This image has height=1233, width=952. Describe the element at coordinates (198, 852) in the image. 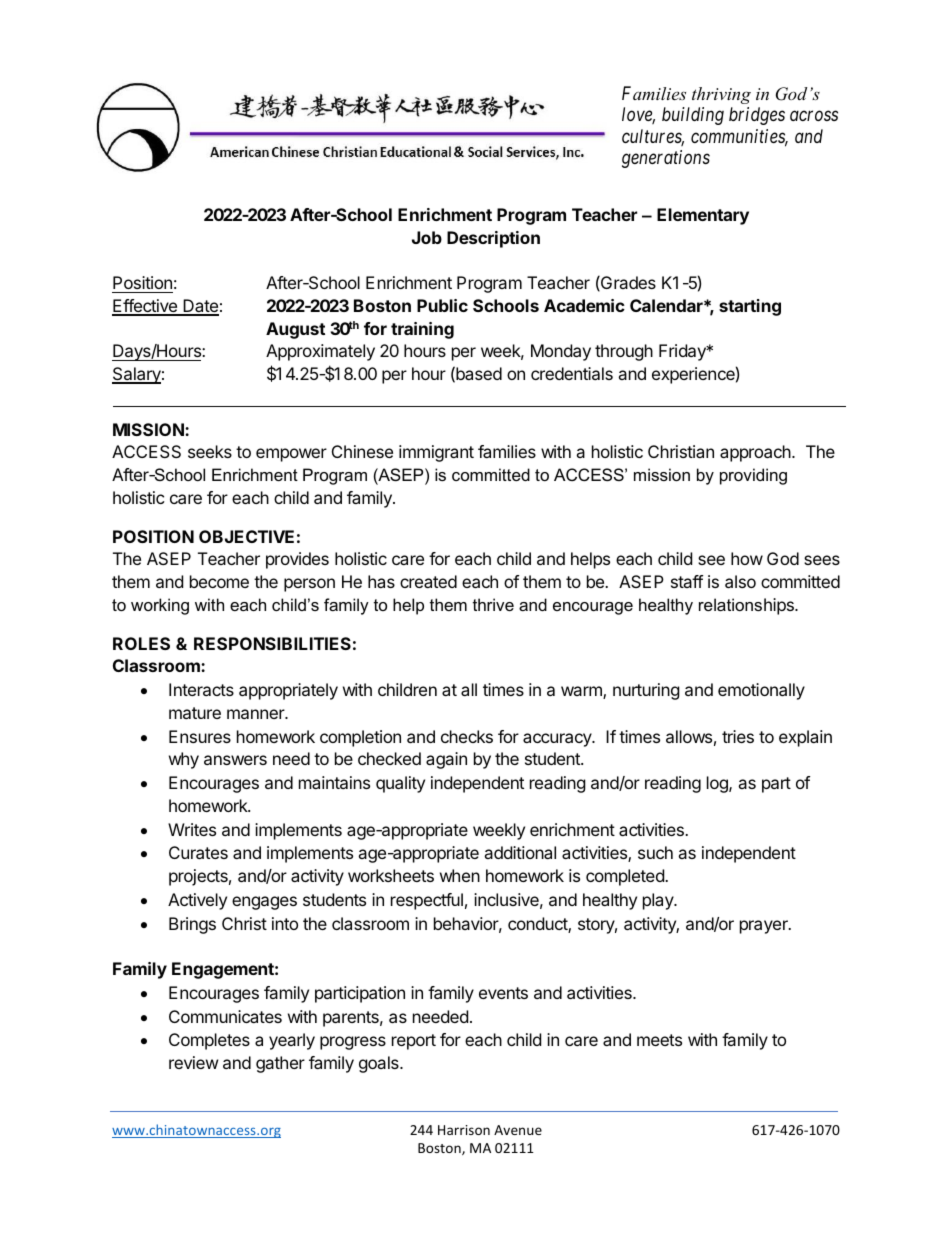

I see `Curates` at that location.
